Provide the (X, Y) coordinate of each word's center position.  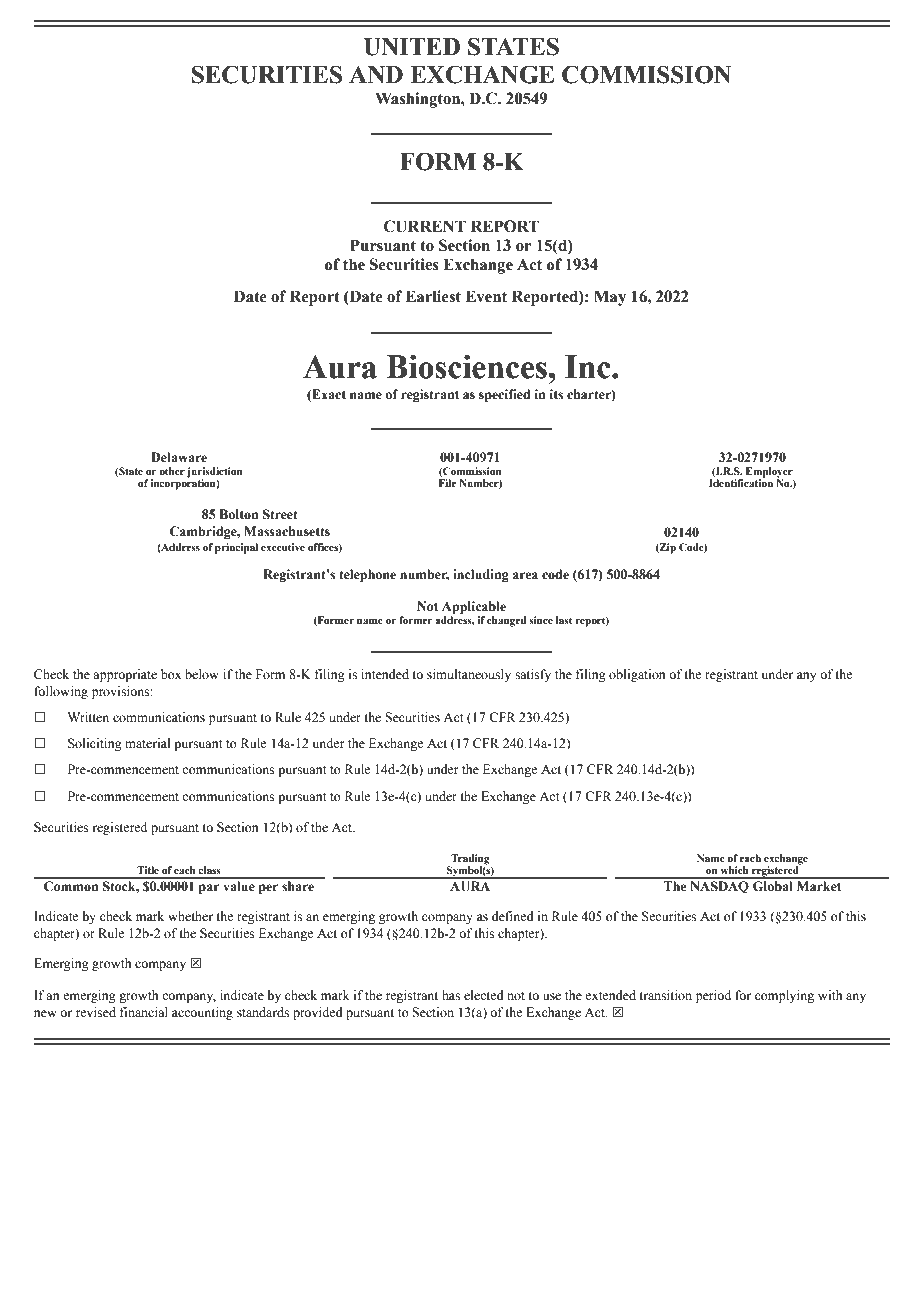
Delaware (179, 457)
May (610, 298)
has (451, 995)
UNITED (412, 47)
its (556, 394)
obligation (637, 675)
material (147, 743)
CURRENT (425, 226)
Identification (741, 482)
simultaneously (469, 675)
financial (144, 1012)
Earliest (433, 296)
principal (236, 548)
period (713, 996)
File (447, 483)
